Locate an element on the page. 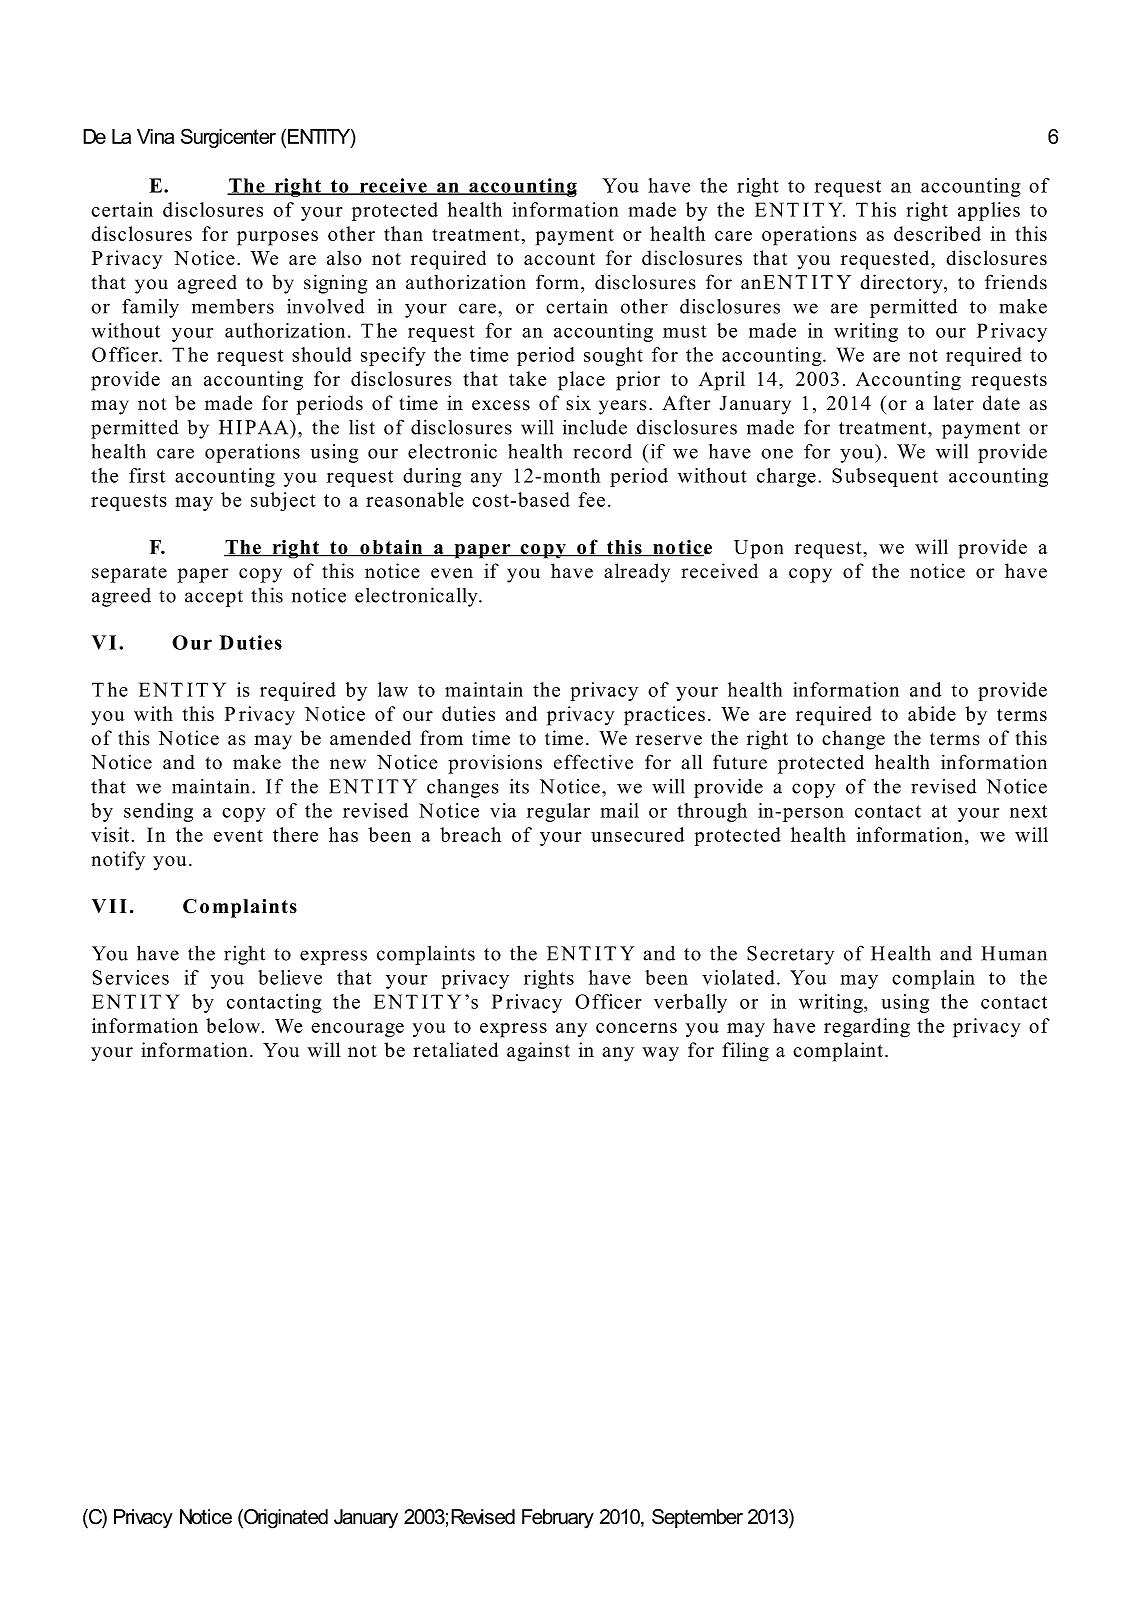  accept is located at coordinates (214, 598).
